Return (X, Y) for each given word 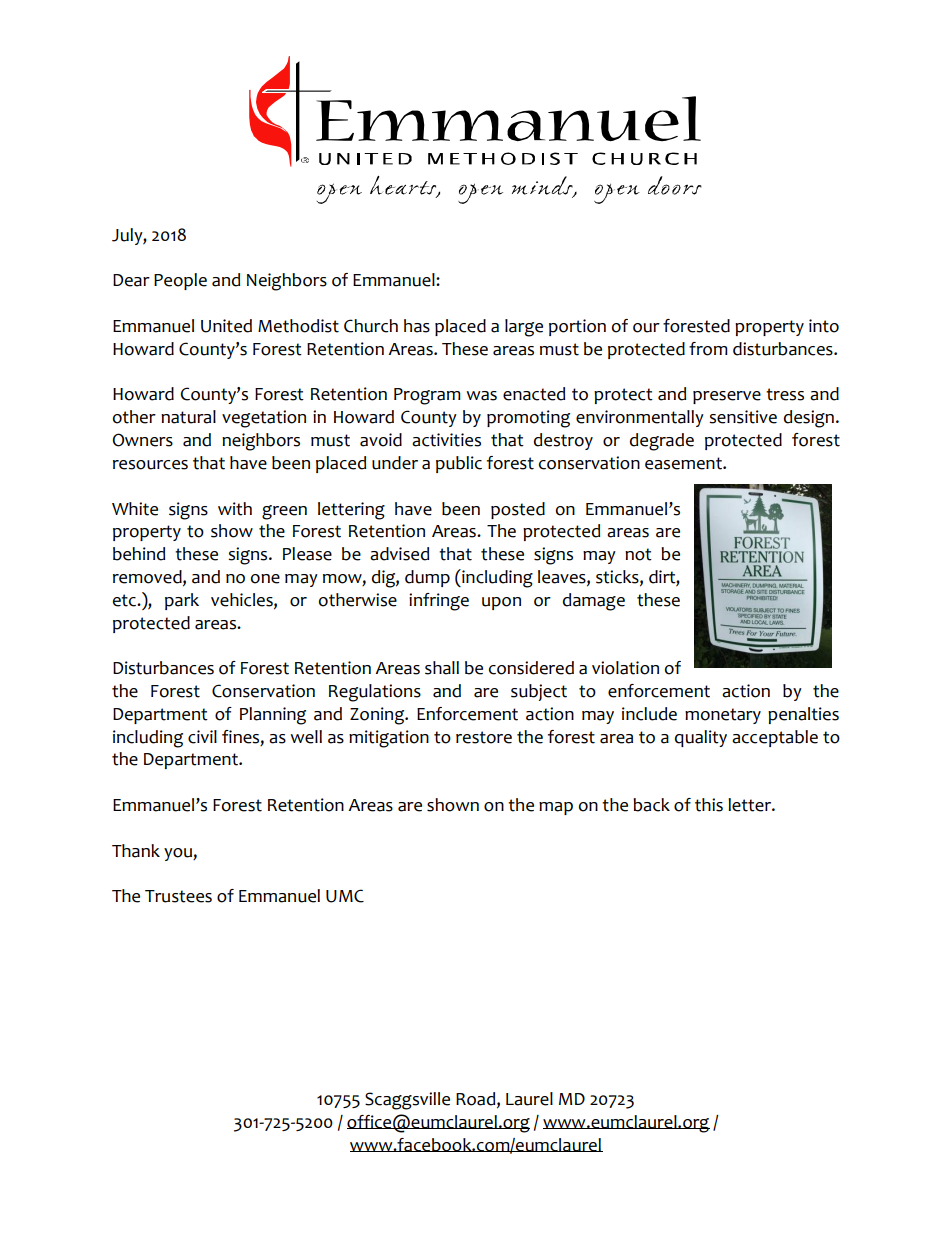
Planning (273, 716)
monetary (723, 716)
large (524, 328)
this (709, 805)
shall (442, 668)
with (235, 509)
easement (684, 463)
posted (518, 510)
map (556, 808)
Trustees (178, 896)
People (180, 281)
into (824, 326)
